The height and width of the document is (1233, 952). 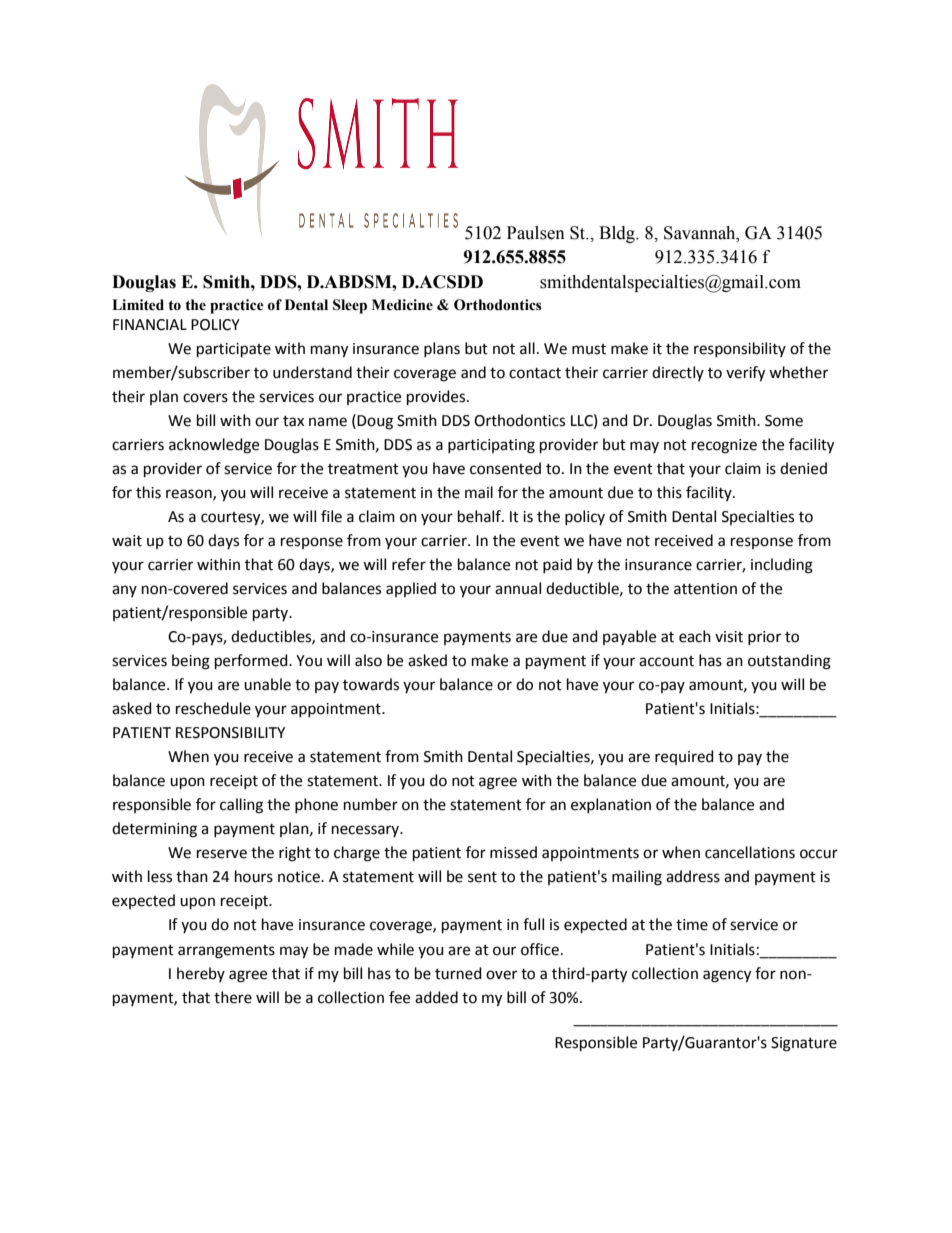 I want to click on participating, so click(x=491, y=446).
